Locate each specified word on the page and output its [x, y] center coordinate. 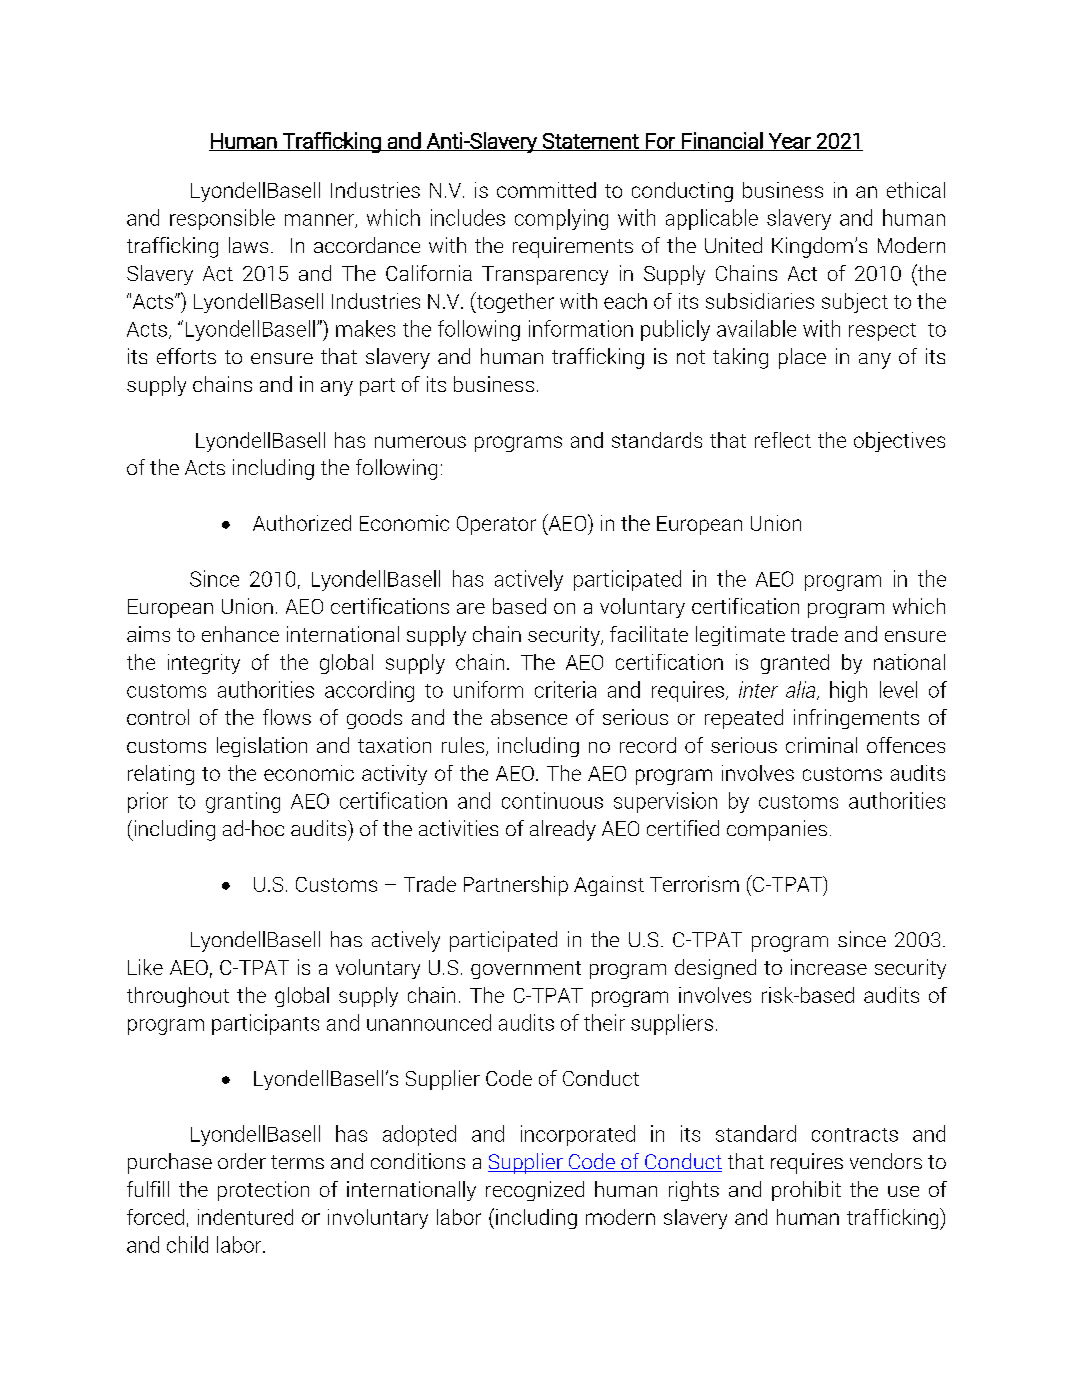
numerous [420, 442]
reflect [783, 440]
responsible [222, 219]
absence [529, 717]
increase [829, 967]
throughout [178, 997]
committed [546, 190]
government [526, 970]
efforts [186, 356]
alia [802, 690]
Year [790, 142]
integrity [204, 664]
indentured [245, 1217]
